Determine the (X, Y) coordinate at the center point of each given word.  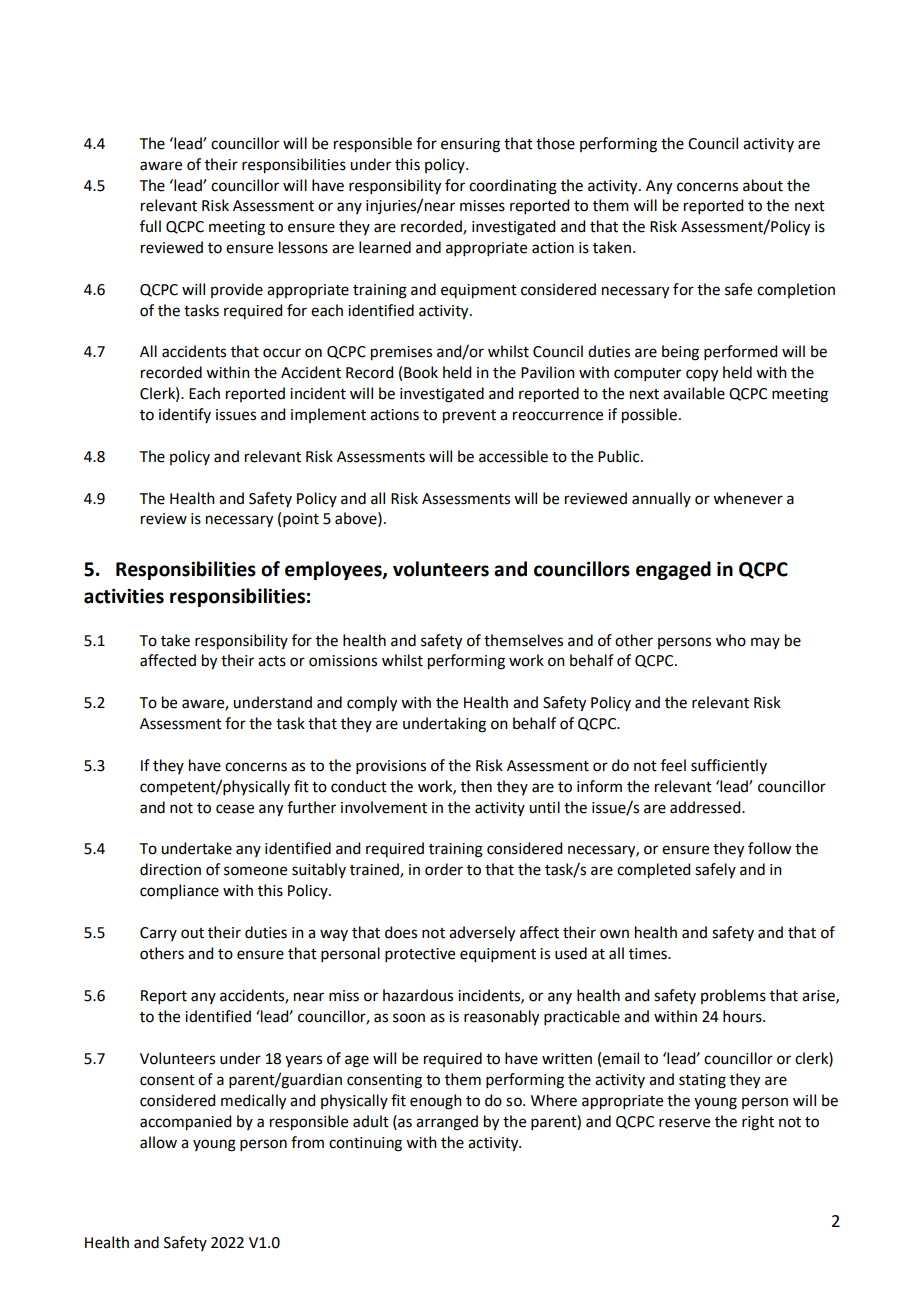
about (763, 185)
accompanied (185, 1123)
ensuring (470, 145)
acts (272, 661)
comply (372, 704)
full (150, 226)
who (731, 640)
